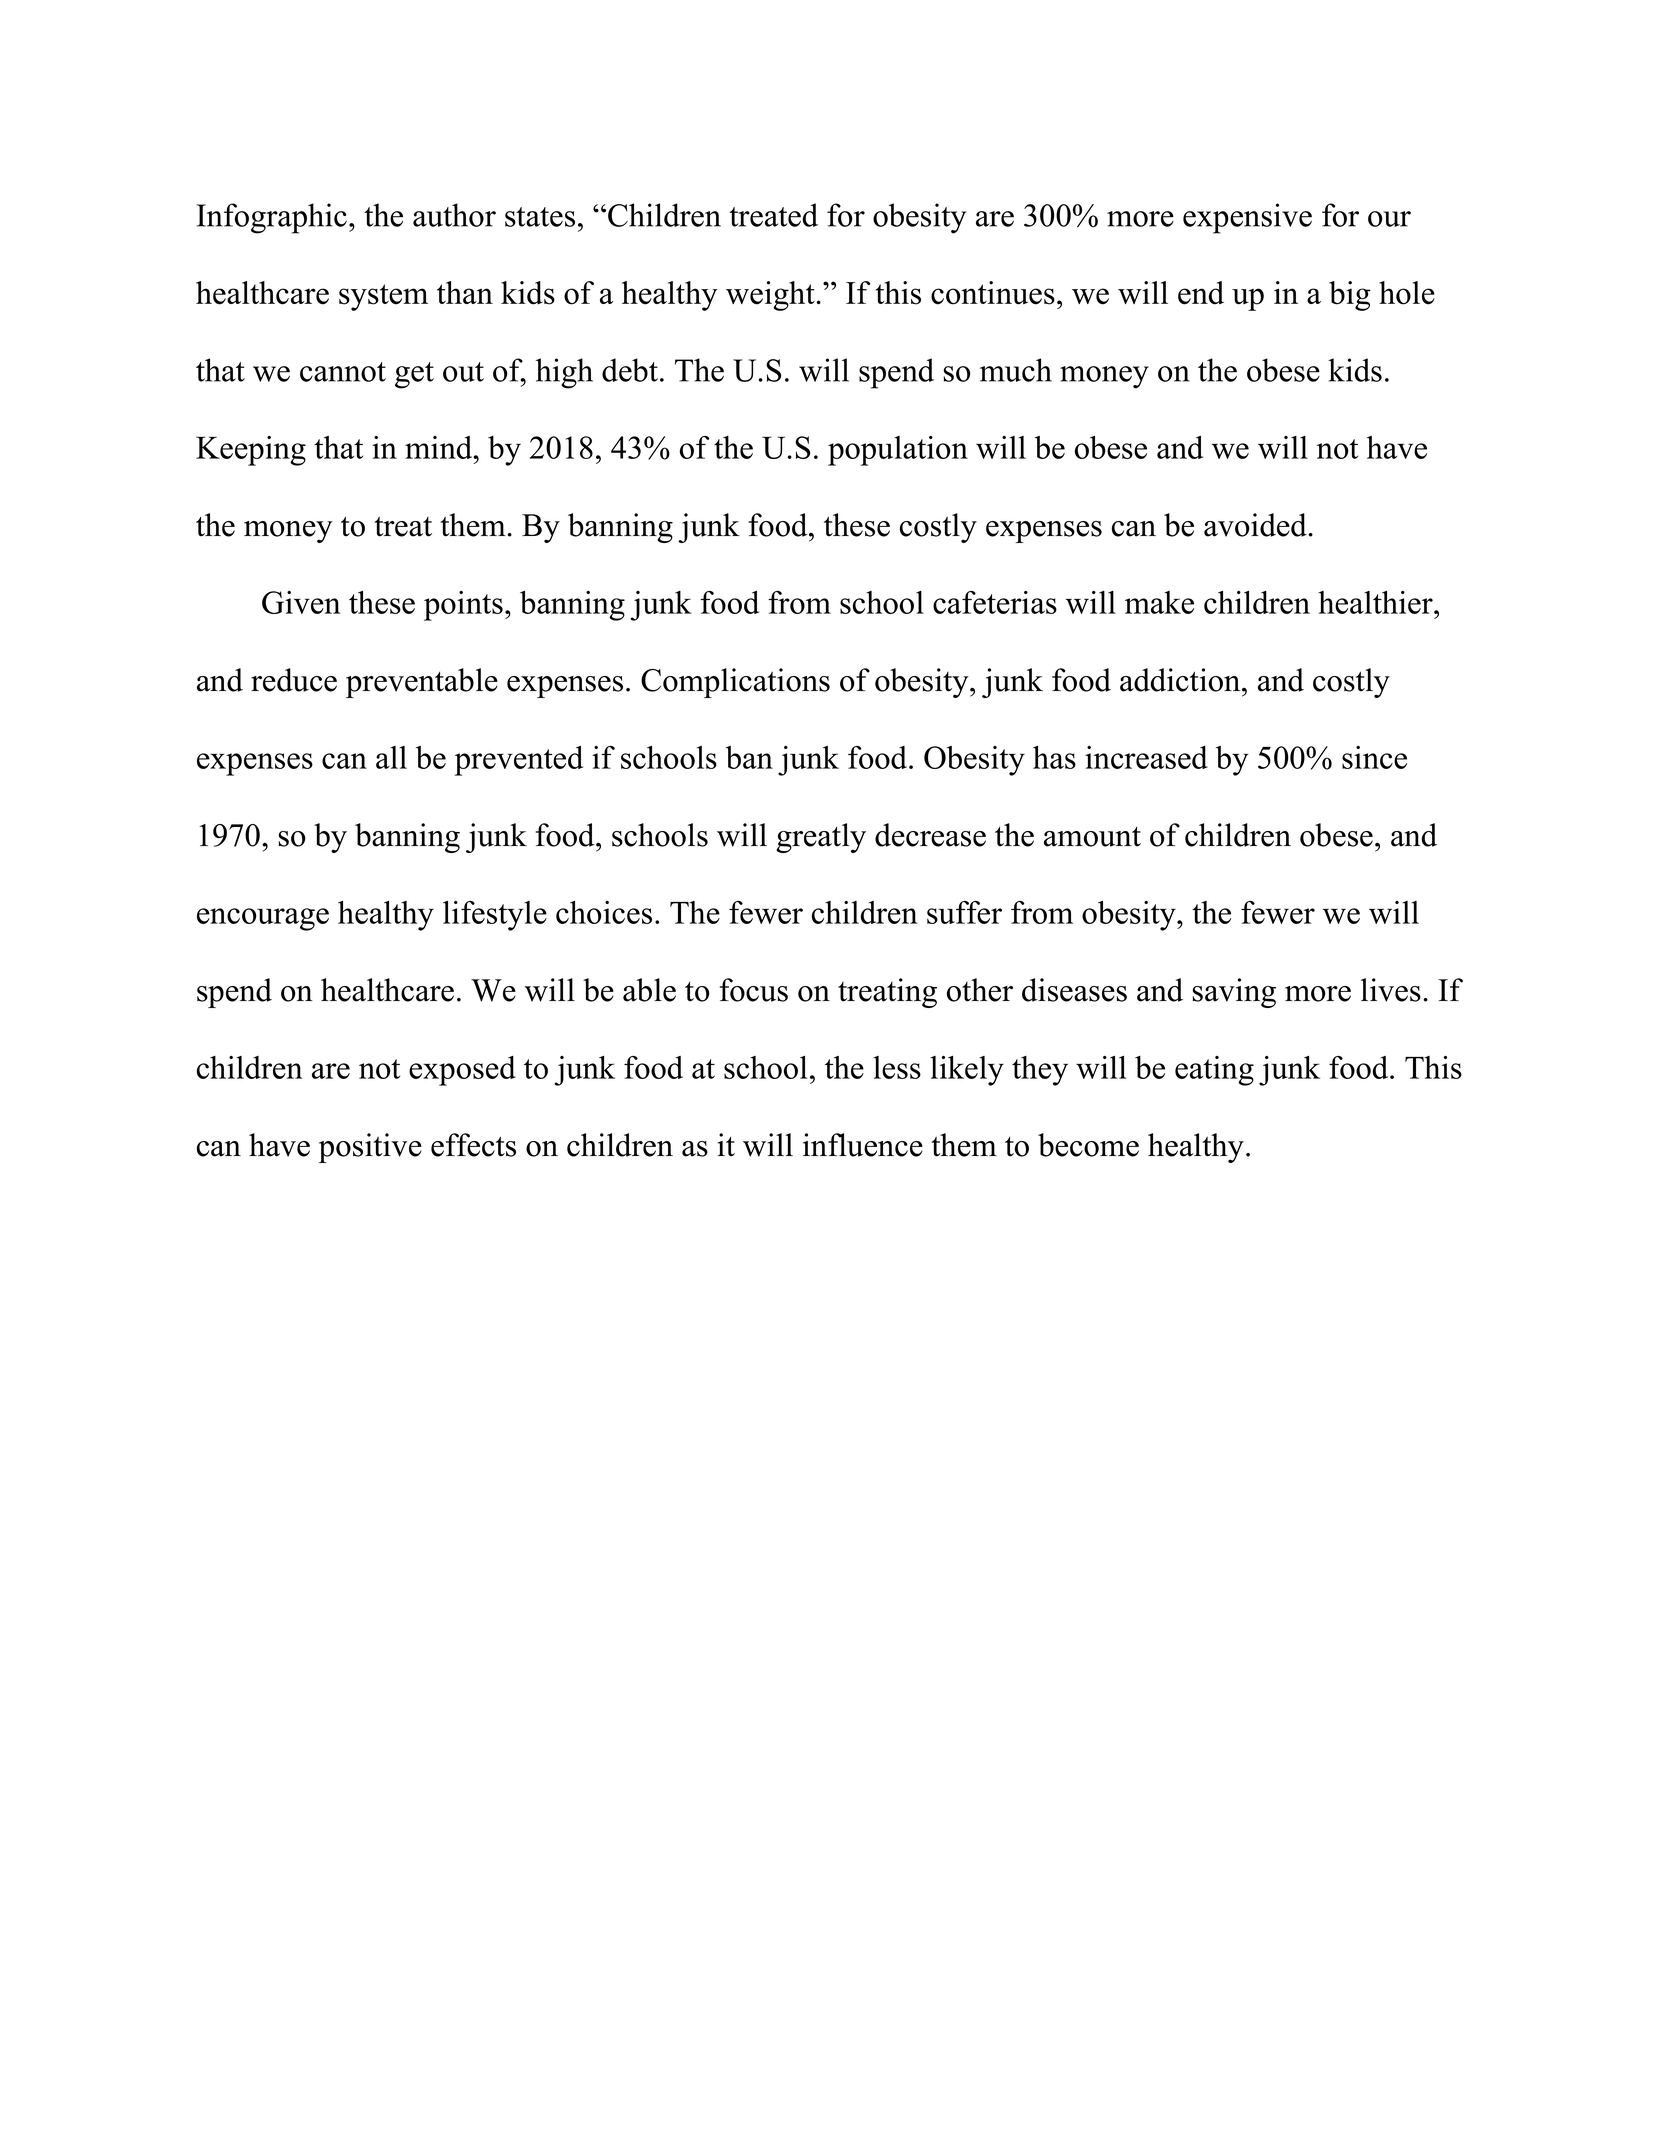 The width and height of the screenshot is (1664, 2153). Describe the element at coordinates (771, 296) in the screenshot. I see `weight` at that location.
